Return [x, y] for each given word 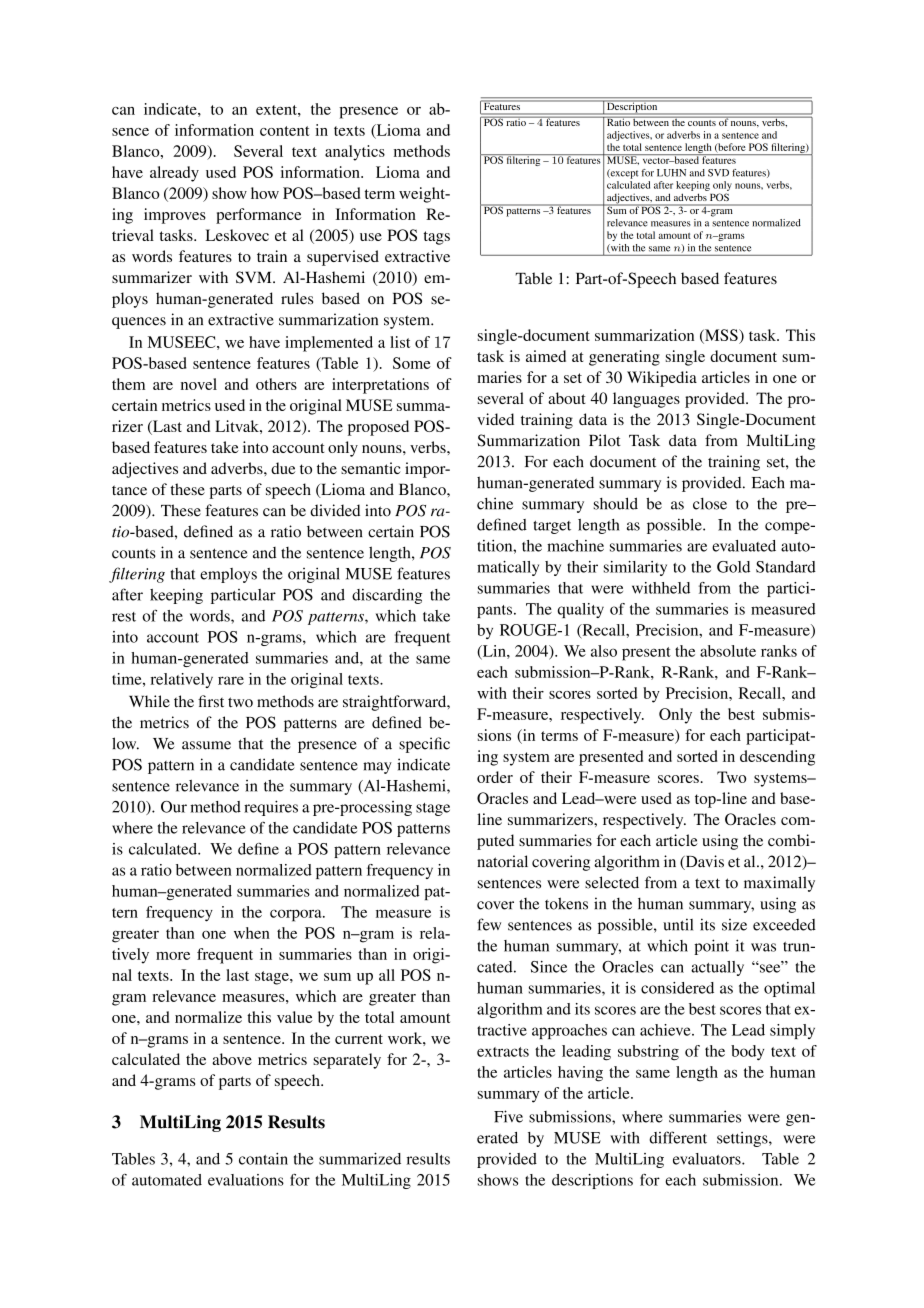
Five [508, 1116]
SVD [718, 173]
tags [436, 238]
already [174, 174]
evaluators [708, 1159]
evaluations [246, 1180]
